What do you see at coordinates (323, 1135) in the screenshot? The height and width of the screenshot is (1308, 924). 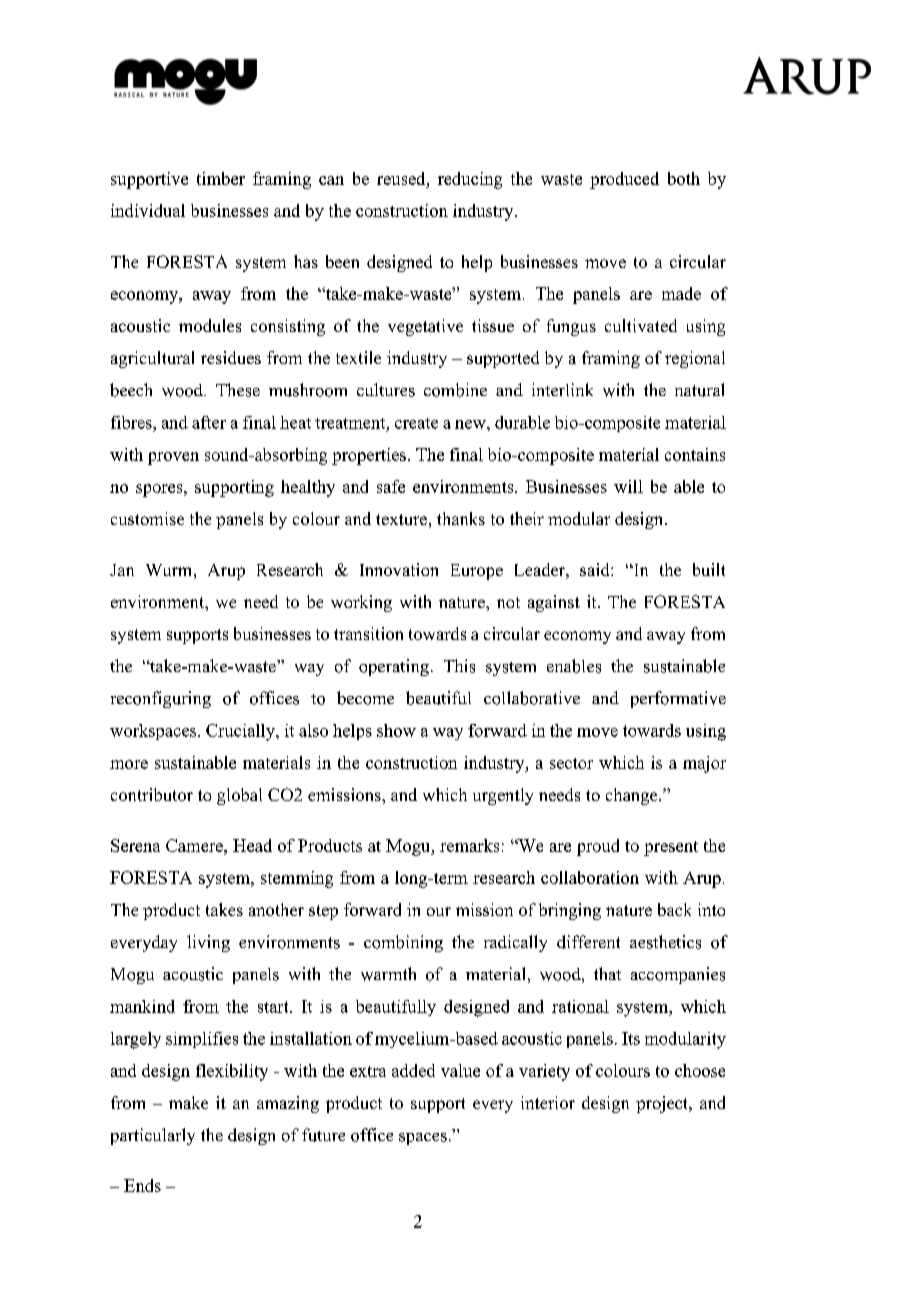 I see `future` at bounding box center [323, 1135].
